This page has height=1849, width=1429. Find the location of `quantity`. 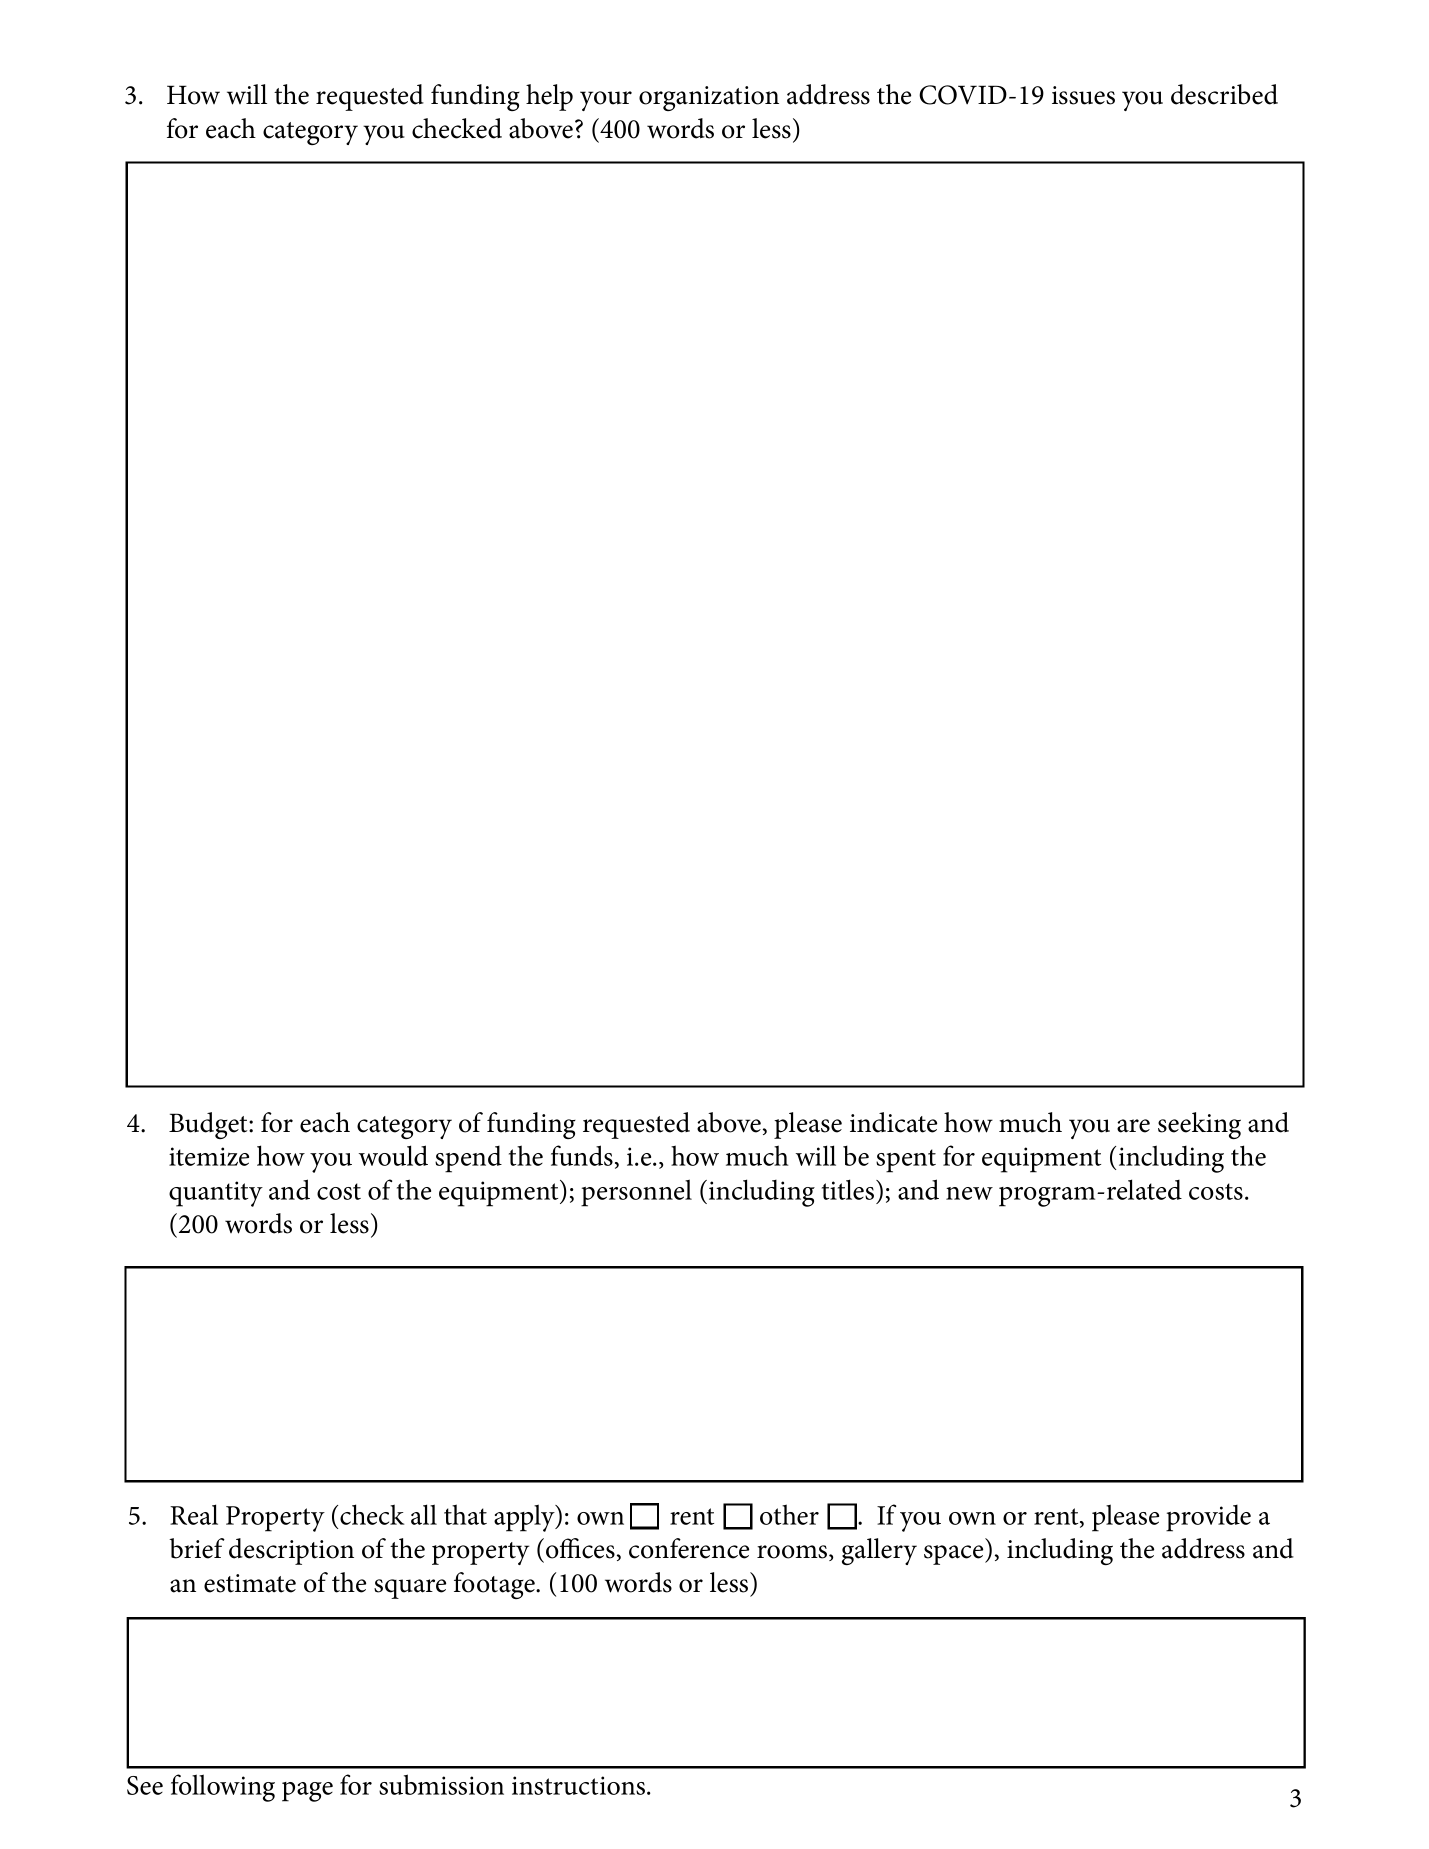

quantity is located at coordinates (216, 1194).
